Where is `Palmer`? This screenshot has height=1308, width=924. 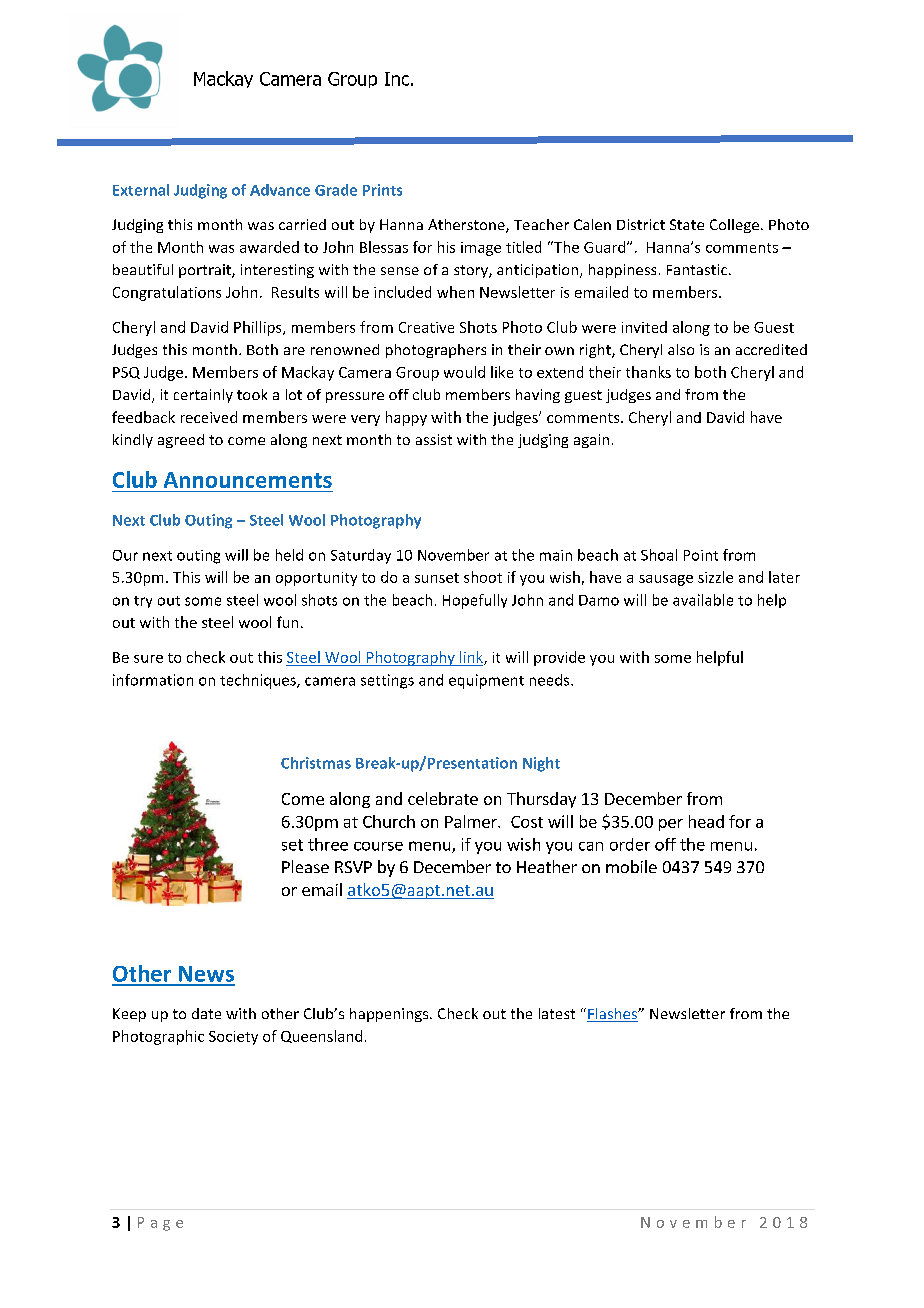 Palmer is located at coordinates (472, 821).
